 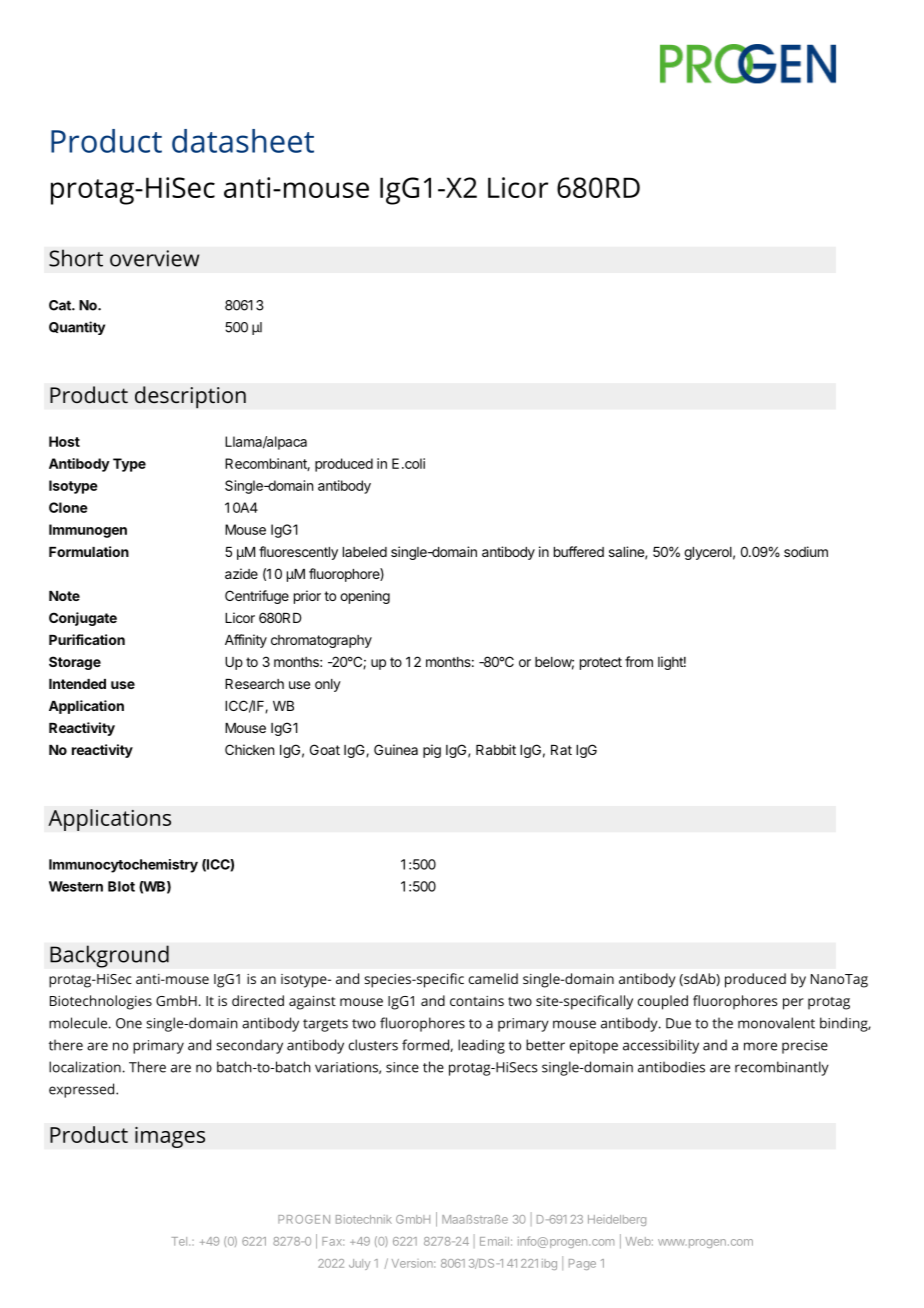 I want to click on datasheet, so click(x=243, y=141).
